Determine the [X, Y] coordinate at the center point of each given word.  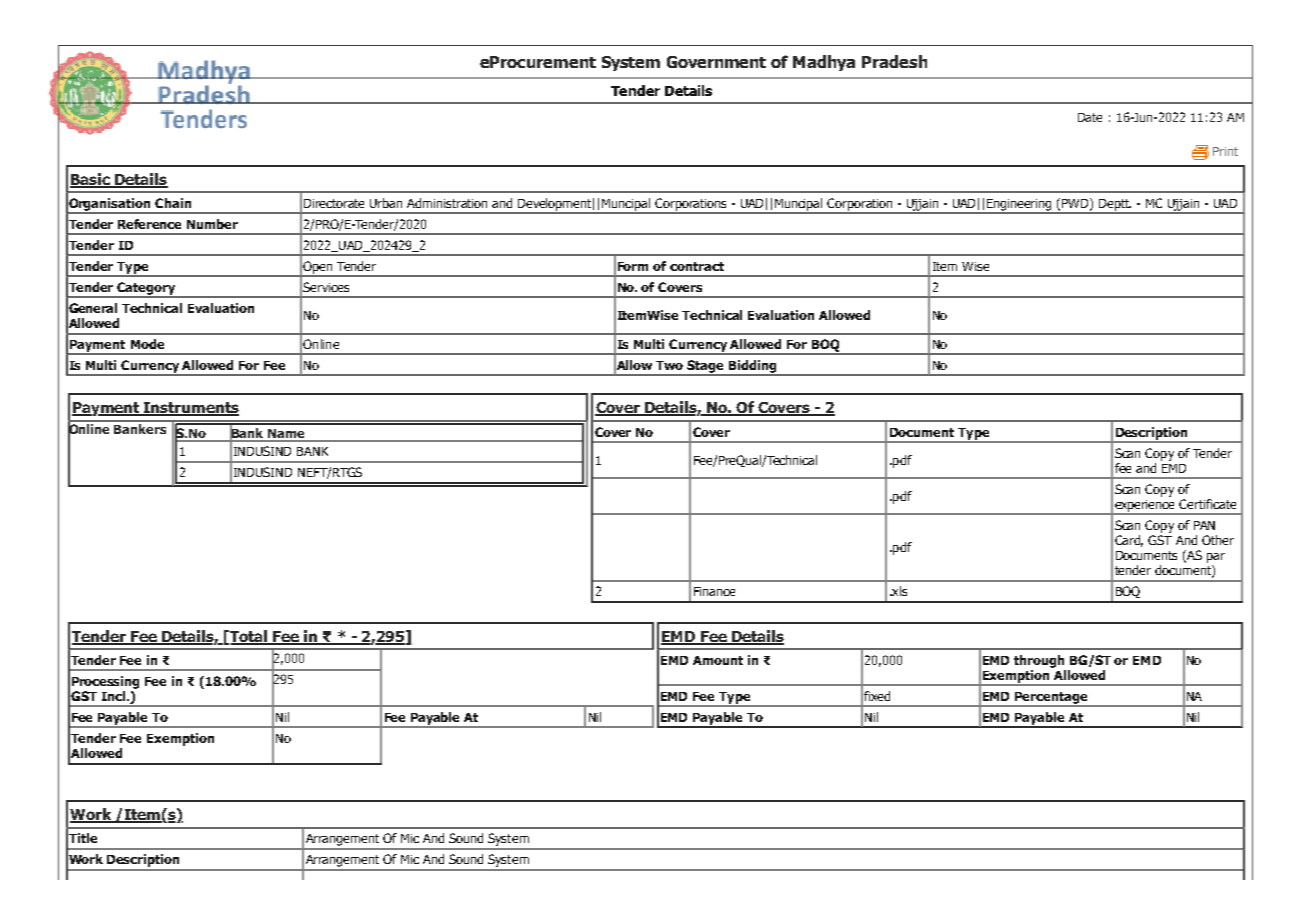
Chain [173, 203]
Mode [147, 344]
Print [1225, 151]
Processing [105, 682]
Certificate [1207, 504]
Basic [91, 180]
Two [669, 365]
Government [716, 62]
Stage [705, 367]
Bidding [752, 367]
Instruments [190, 409]
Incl [113, 696]
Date [1090, 117]
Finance [714, 591]
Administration [447, 203]
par [1216, 558]
